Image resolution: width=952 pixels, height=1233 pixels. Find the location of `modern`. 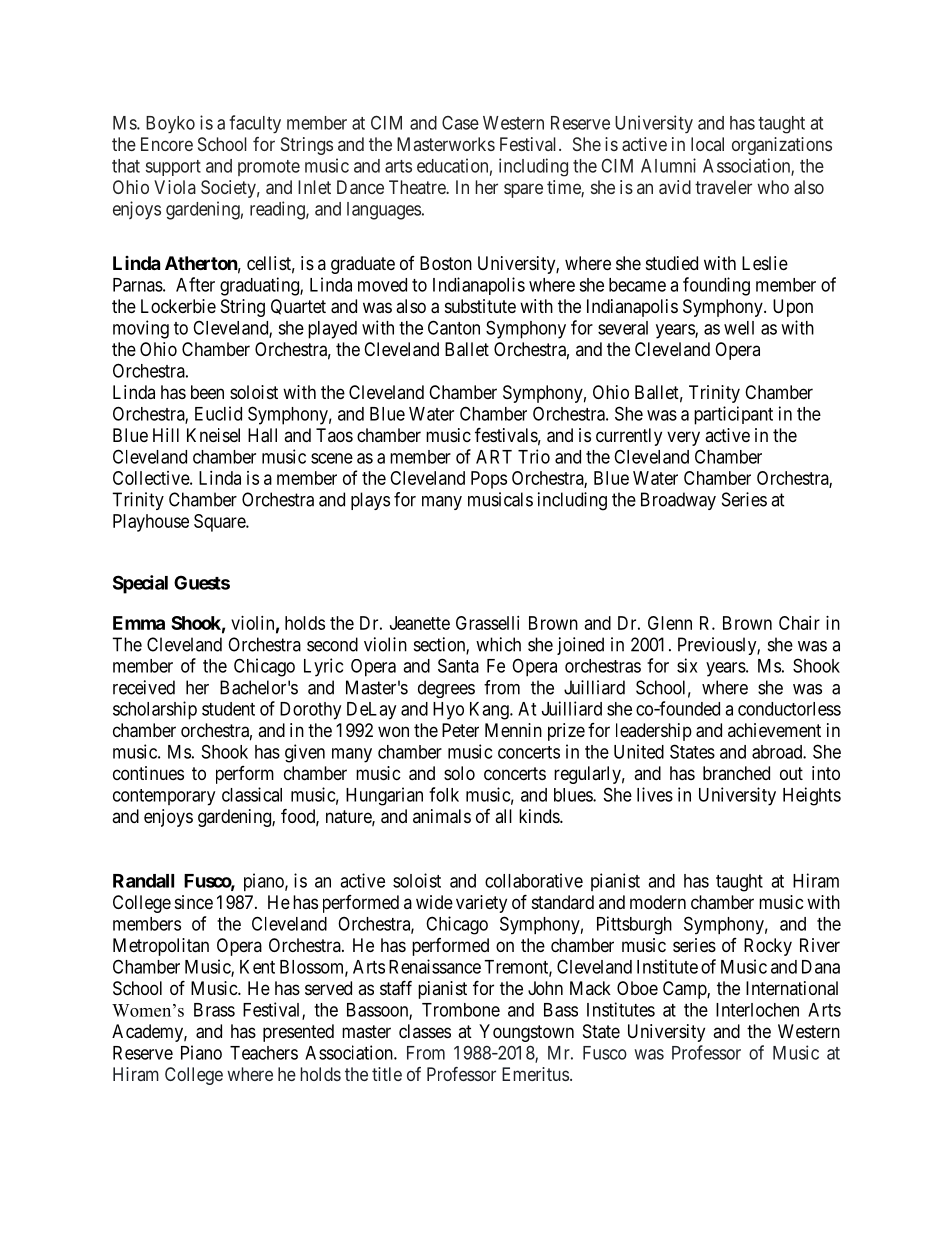

modern is located at coordinates (658, 902).
